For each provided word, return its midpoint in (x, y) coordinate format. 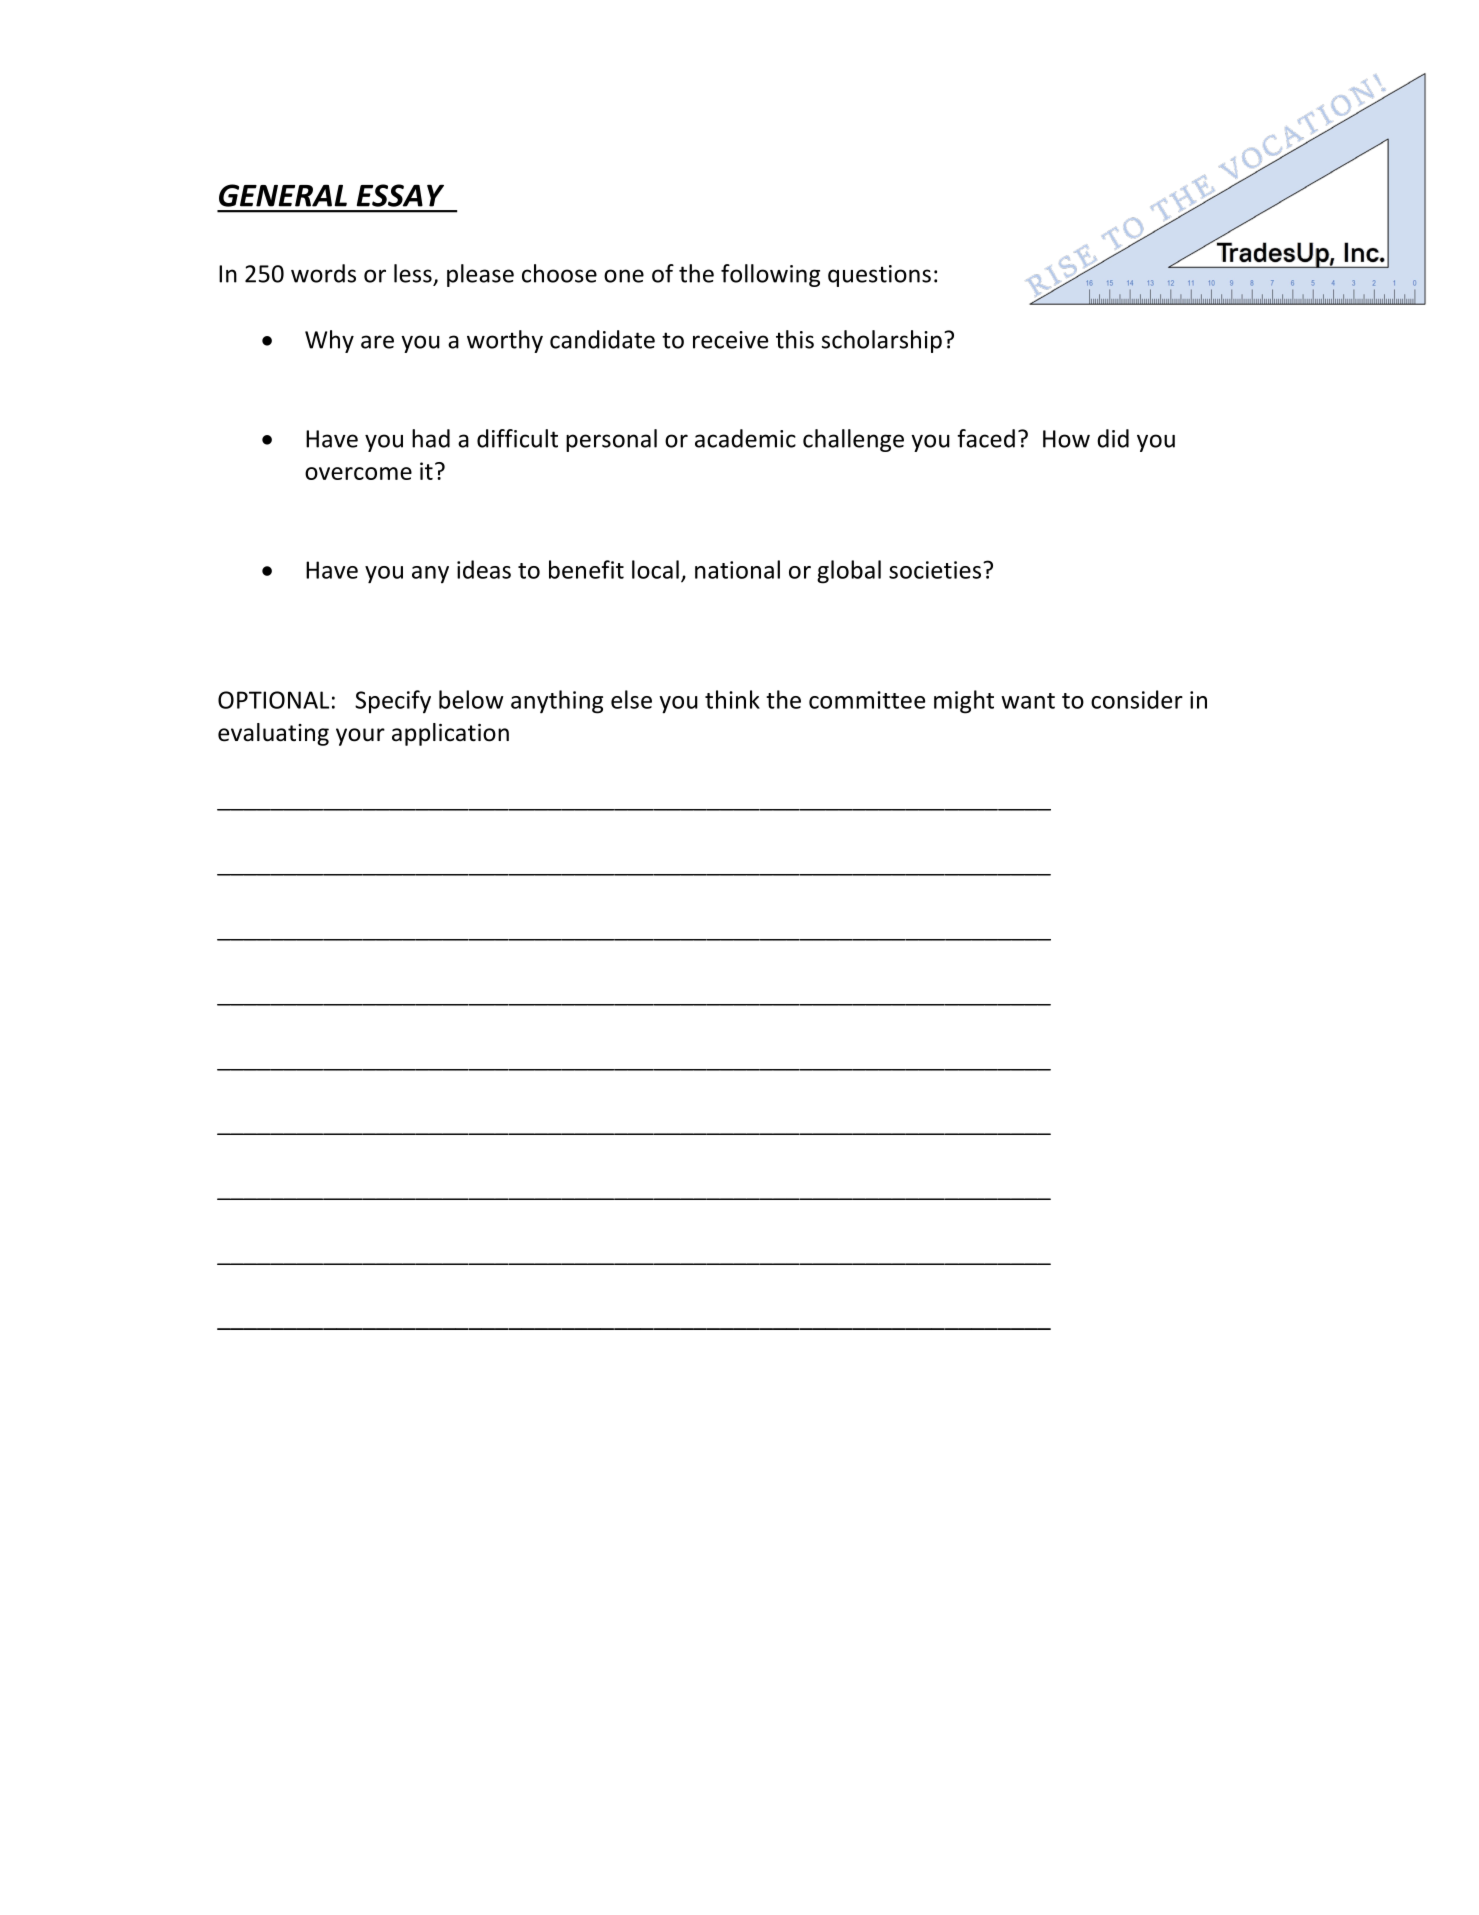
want (1028, 701)
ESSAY (400, 195)
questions (879, 276)
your (360, 737)
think (732, 699)
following (770, 275)
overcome (358, 473)
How (1066, 439)
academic (745, 438)
